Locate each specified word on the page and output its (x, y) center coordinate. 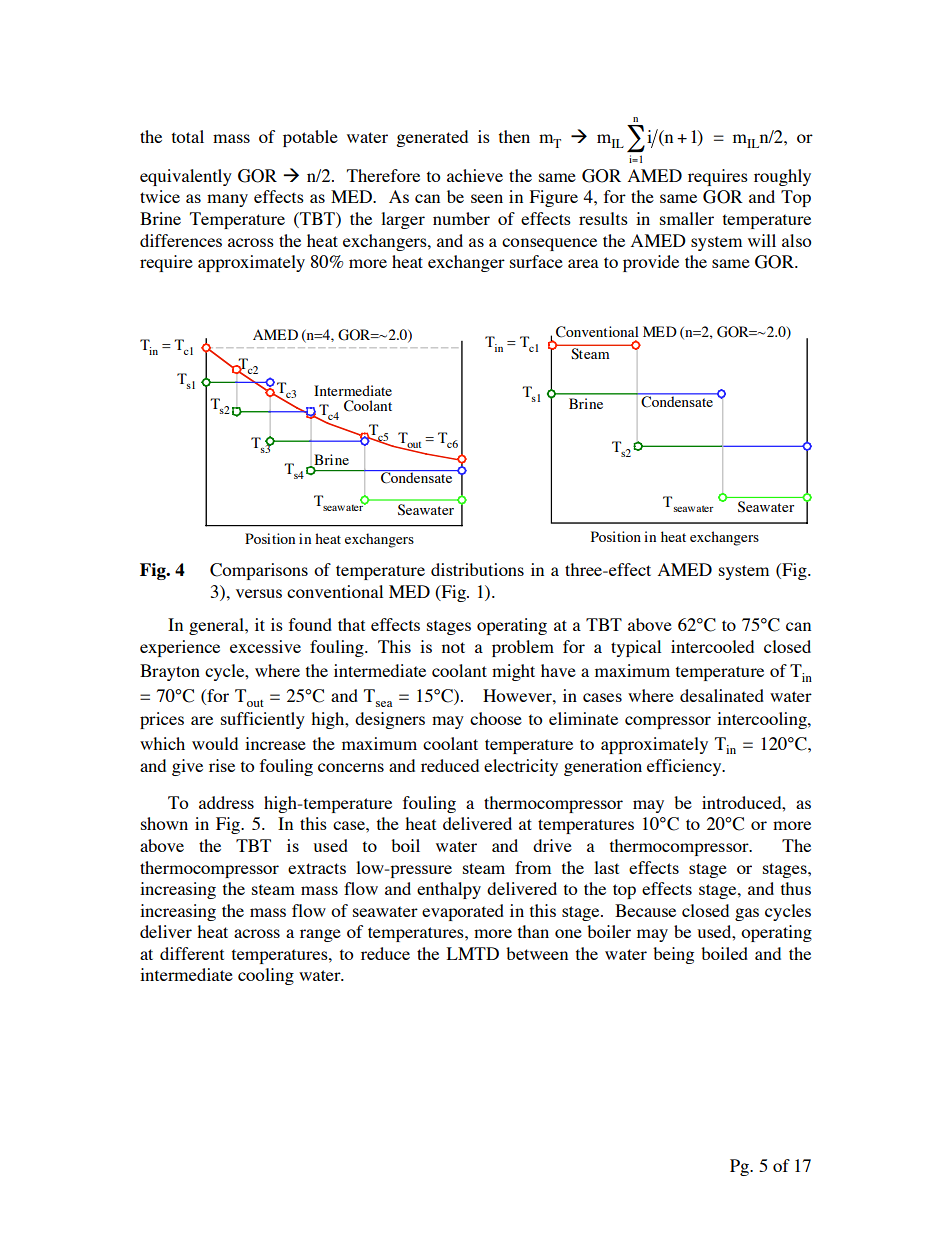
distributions (477, 569)
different (192, 953)
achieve (475, 175)
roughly (782, 177)
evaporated (463, 912)
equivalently (186, 177)
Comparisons (259, 571)
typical (636, 648)
